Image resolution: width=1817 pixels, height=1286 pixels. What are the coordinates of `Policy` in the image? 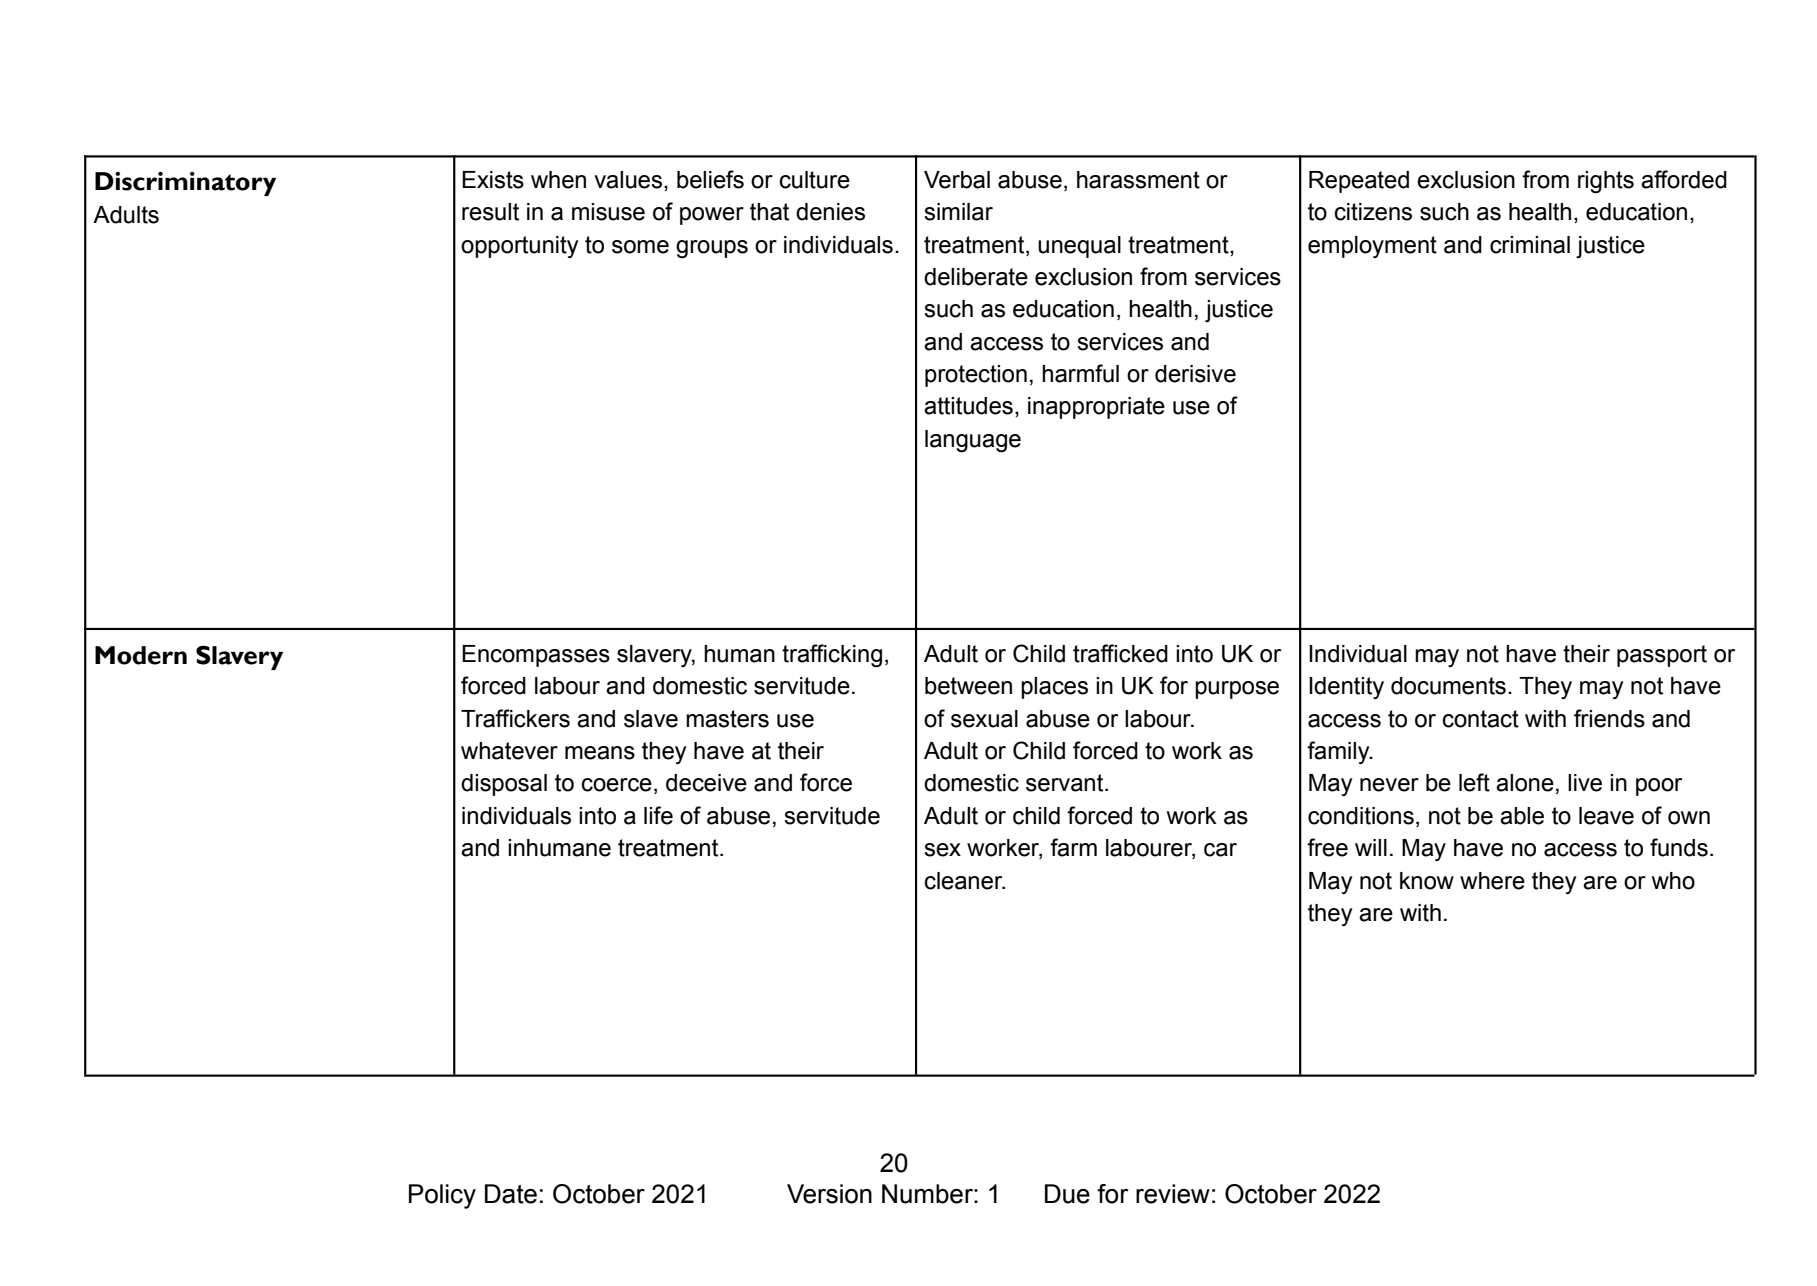 It's located at (442, 1196).
